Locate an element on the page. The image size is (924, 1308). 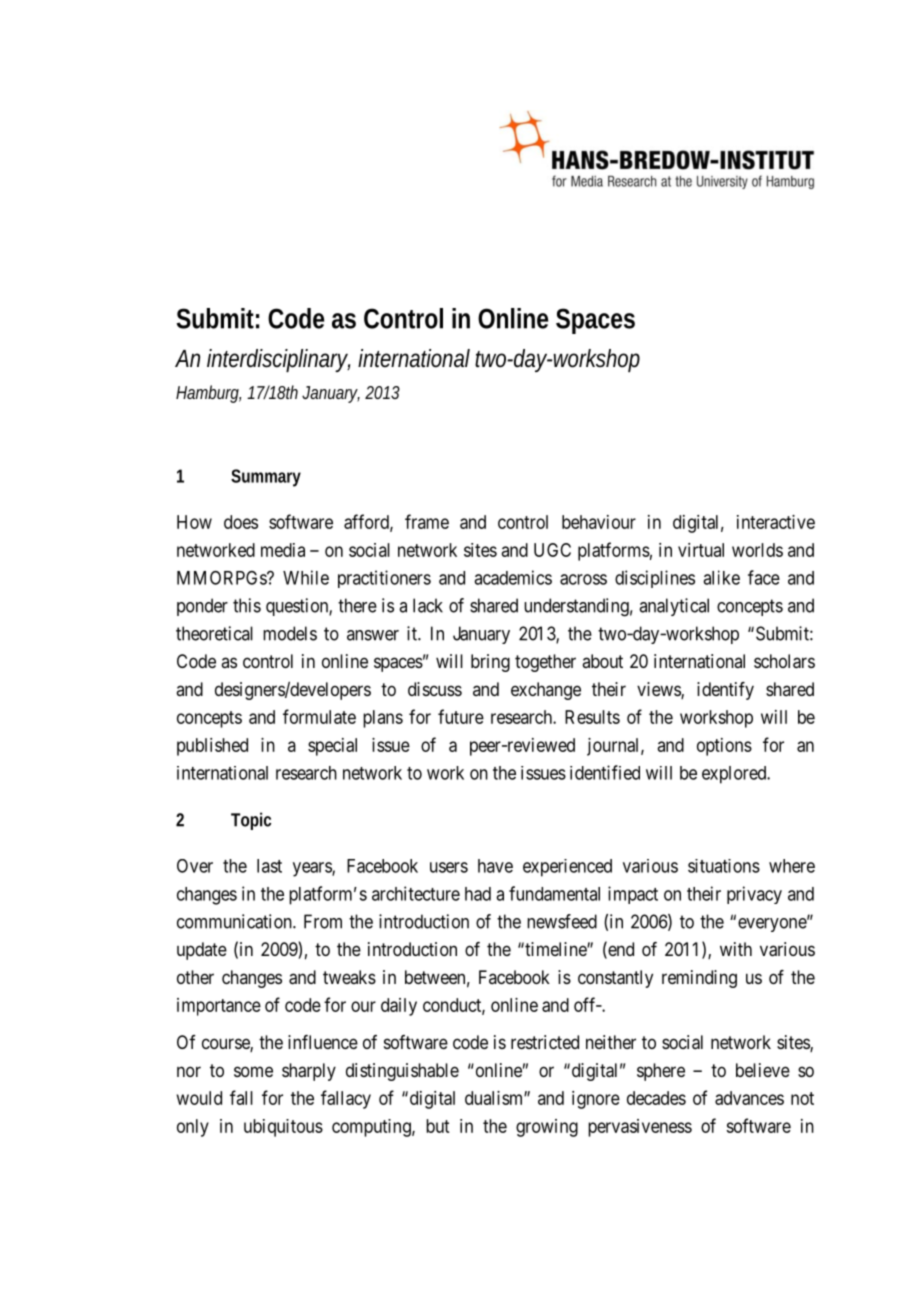
growing is located at coordinates (547, 1128).
